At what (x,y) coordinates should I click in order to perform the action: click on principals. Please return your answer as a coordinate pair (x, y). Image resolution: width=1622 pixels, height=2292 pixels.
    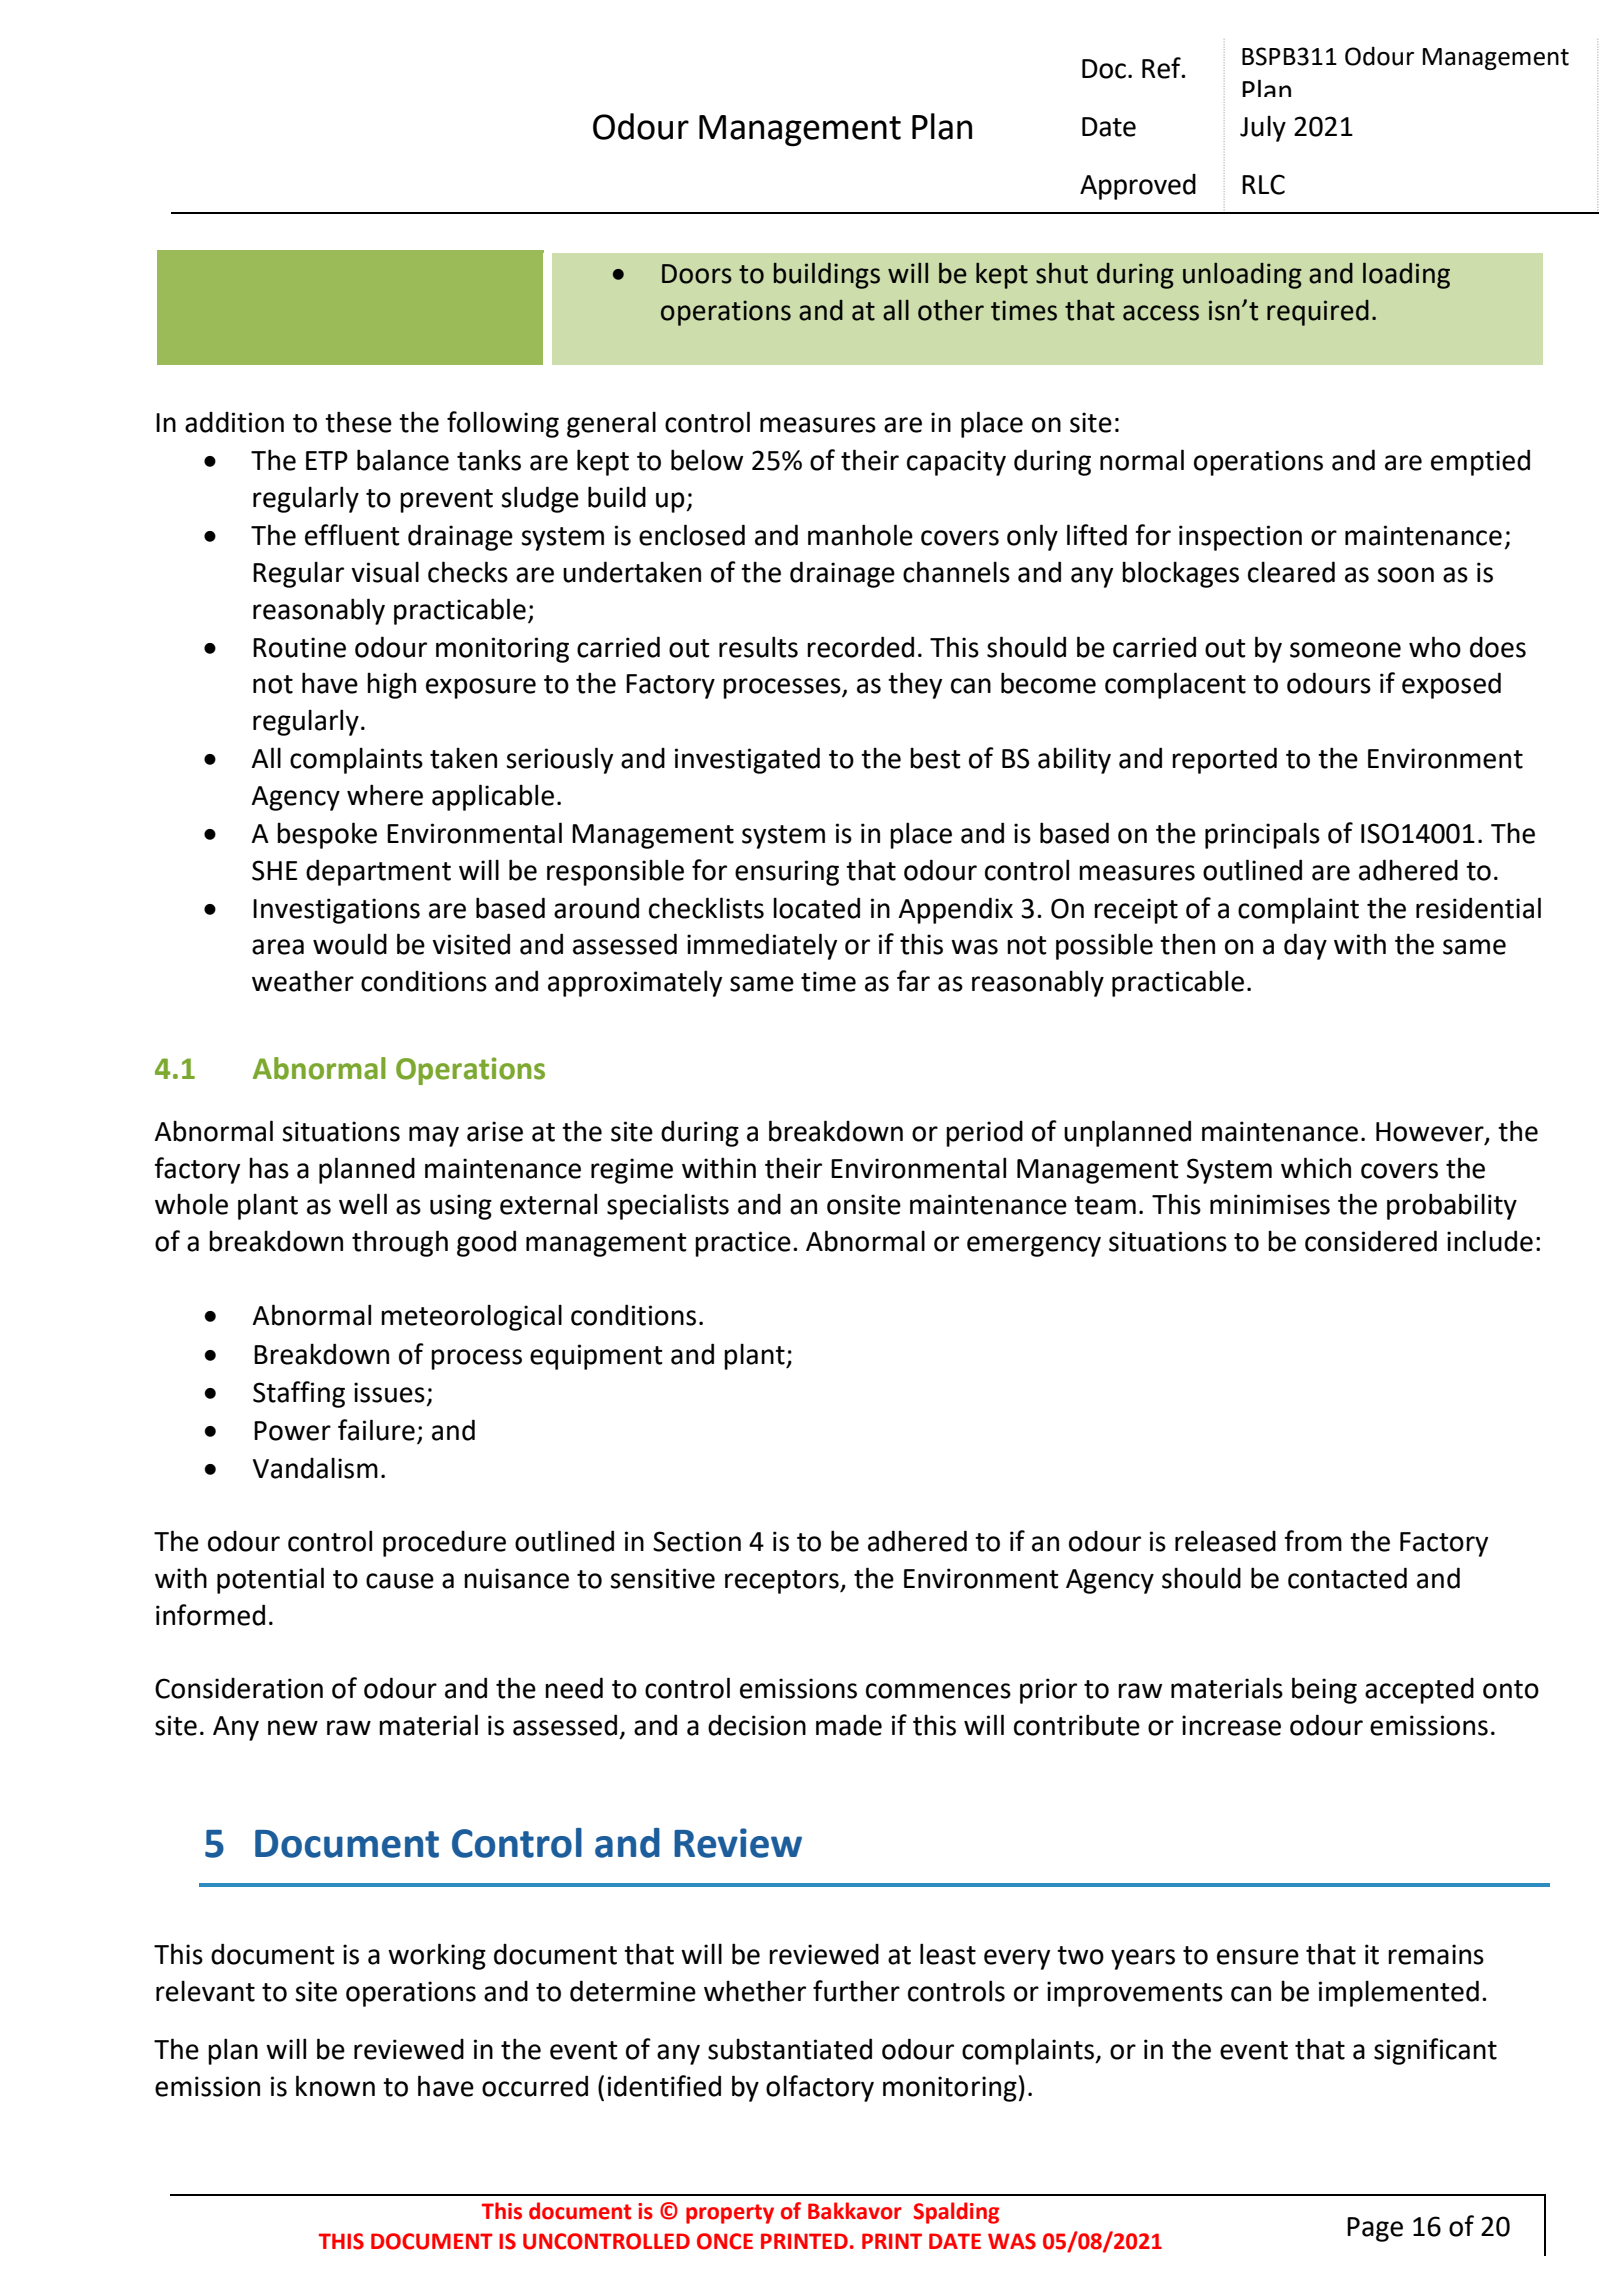
    Looking at the image, I should click on (1262, 835).
